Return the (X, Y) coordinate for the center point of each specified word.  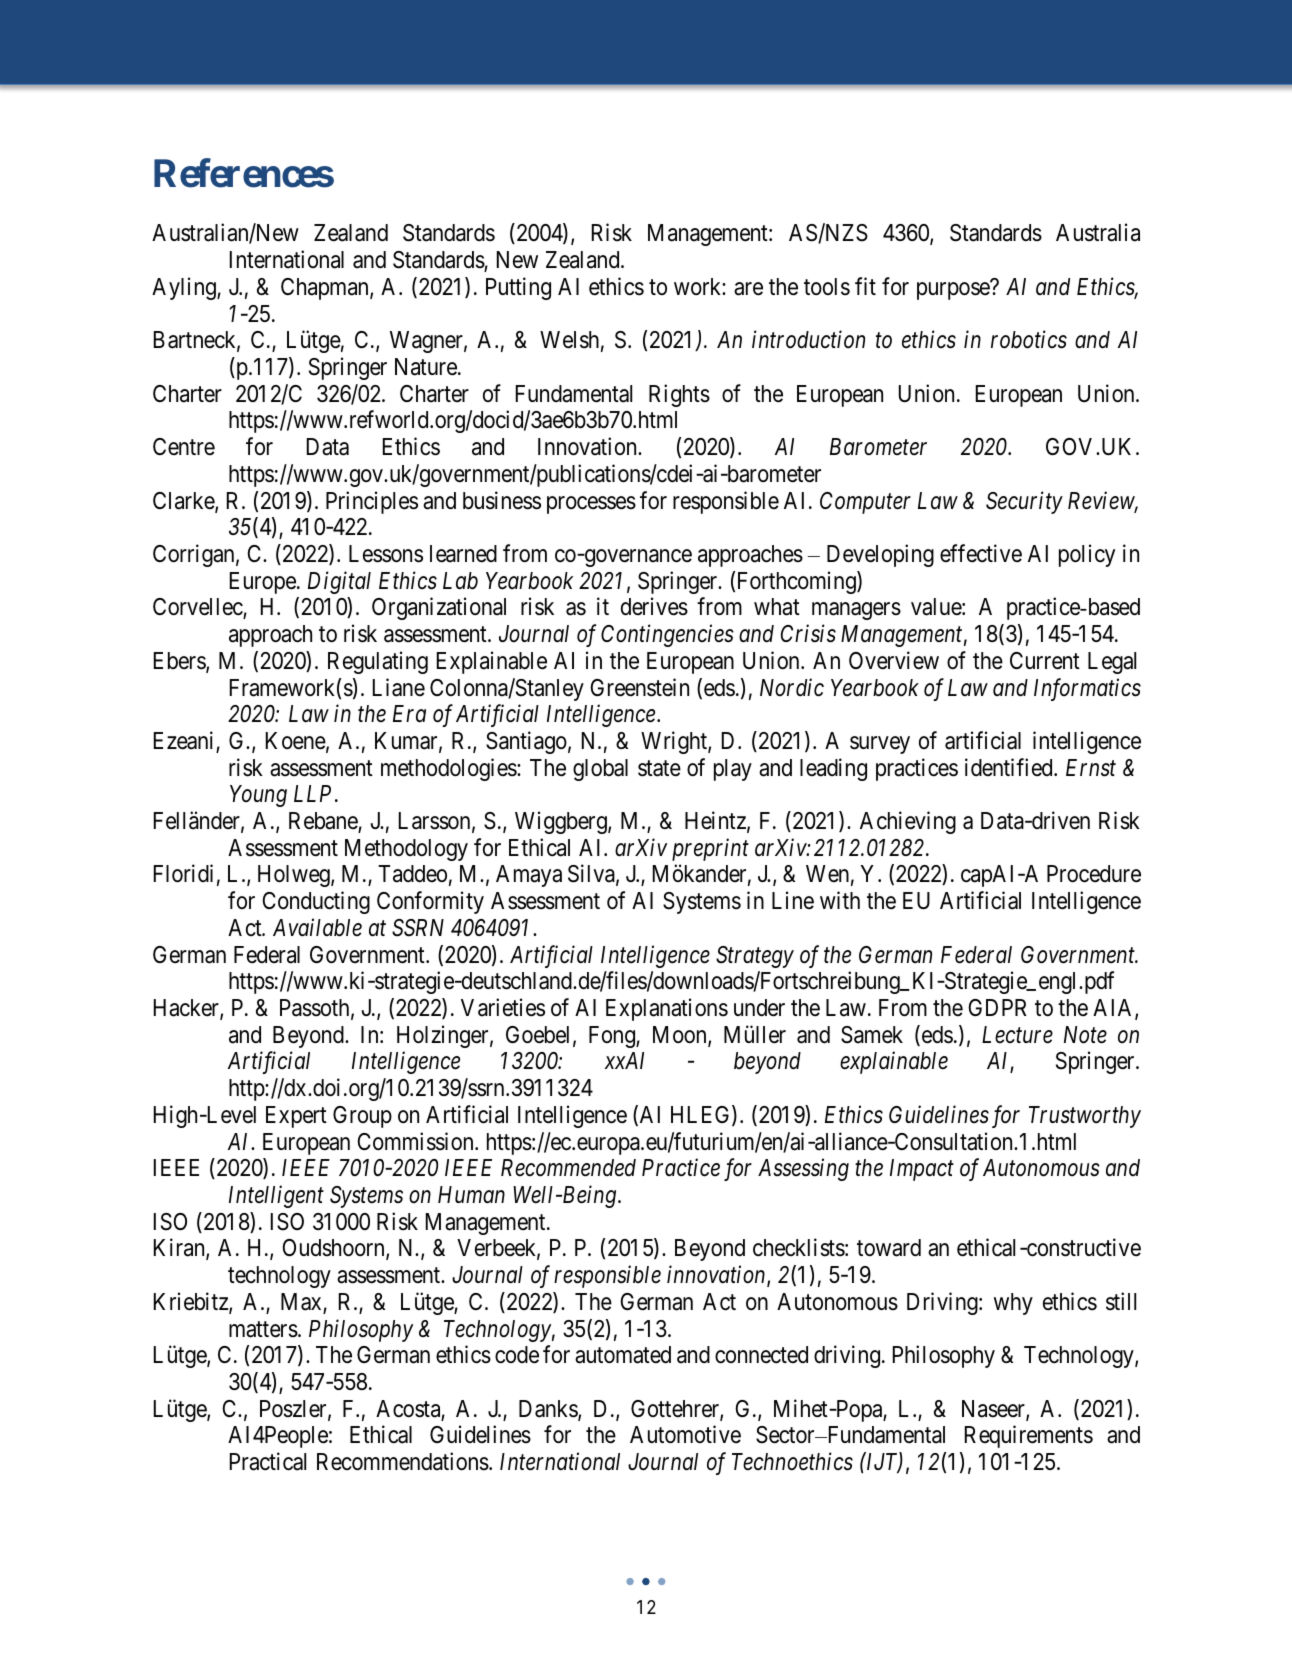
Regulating (378, 662)
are (748, 289)
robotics (1029, 339)
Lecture (1017, 1035)
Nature (426, 367)
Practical (268, 1461)
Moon (681, 1036)
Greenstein (639, 687)
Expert (296, 1117)
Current (1045, 661)
